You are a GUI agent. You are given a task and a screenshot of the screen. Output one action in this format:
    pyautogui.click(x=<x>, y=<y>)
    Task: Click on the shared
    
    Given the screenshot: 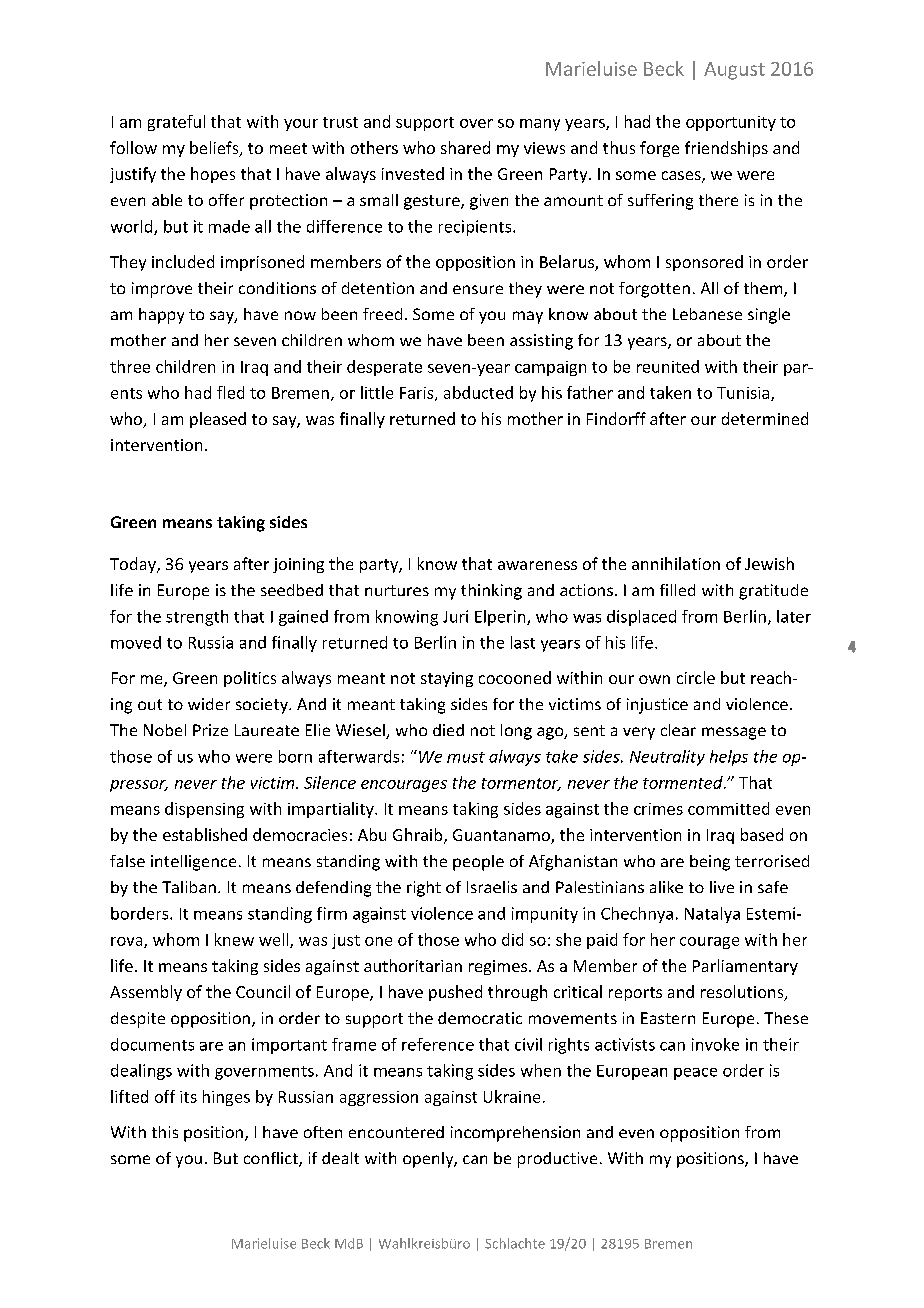 What is the action you would take?
    pyautogui.click(x=465, y=147)
